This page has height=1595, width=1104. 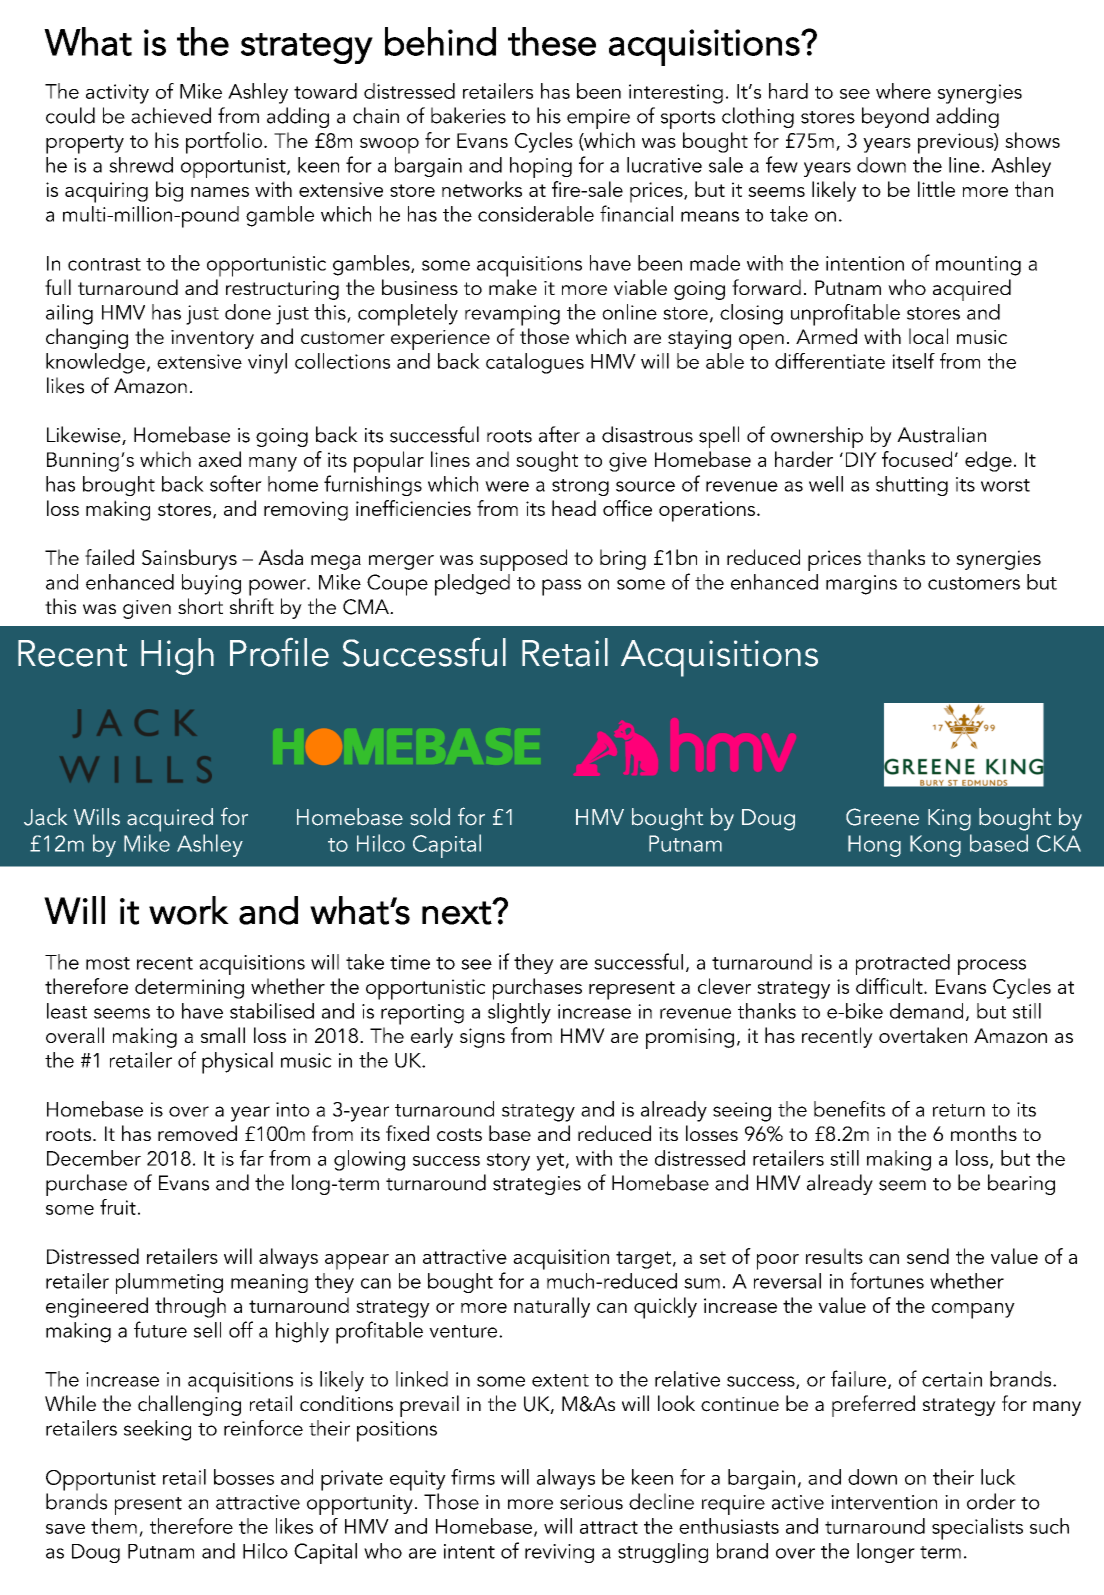 I want to click on these, so click(x=552, y=41).
